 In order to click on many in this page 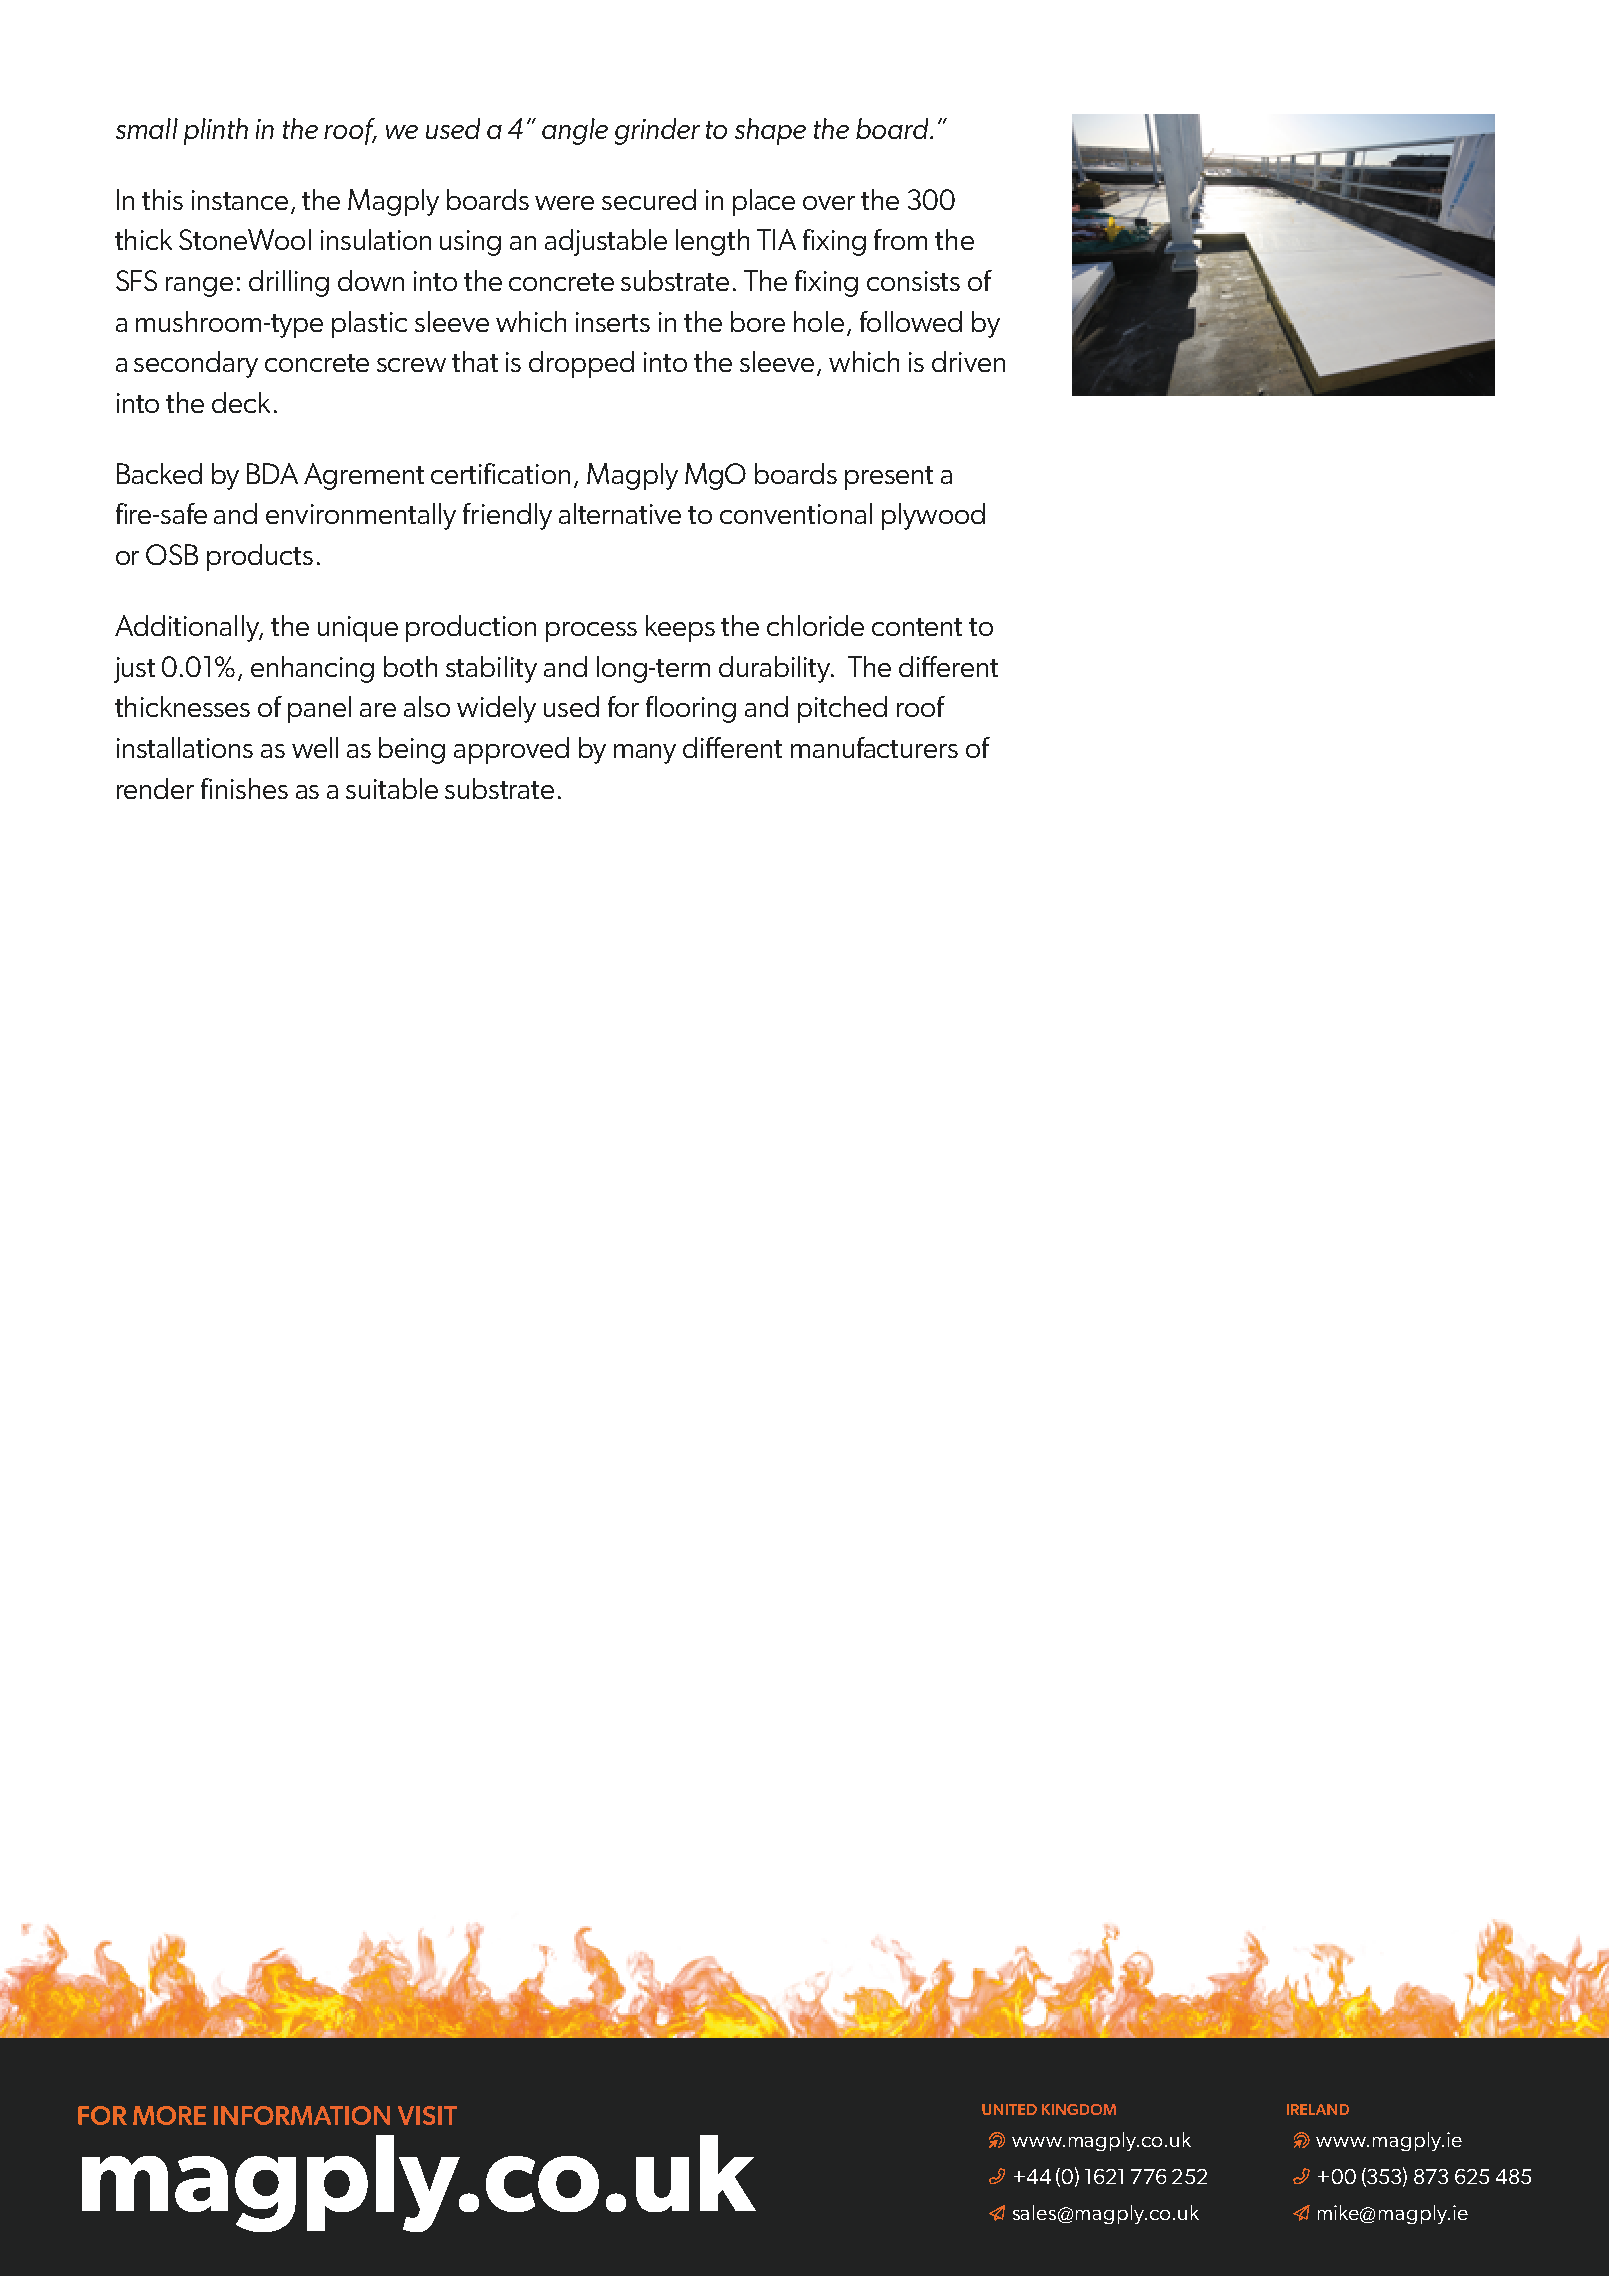, I will do `click(645, 754)`.
